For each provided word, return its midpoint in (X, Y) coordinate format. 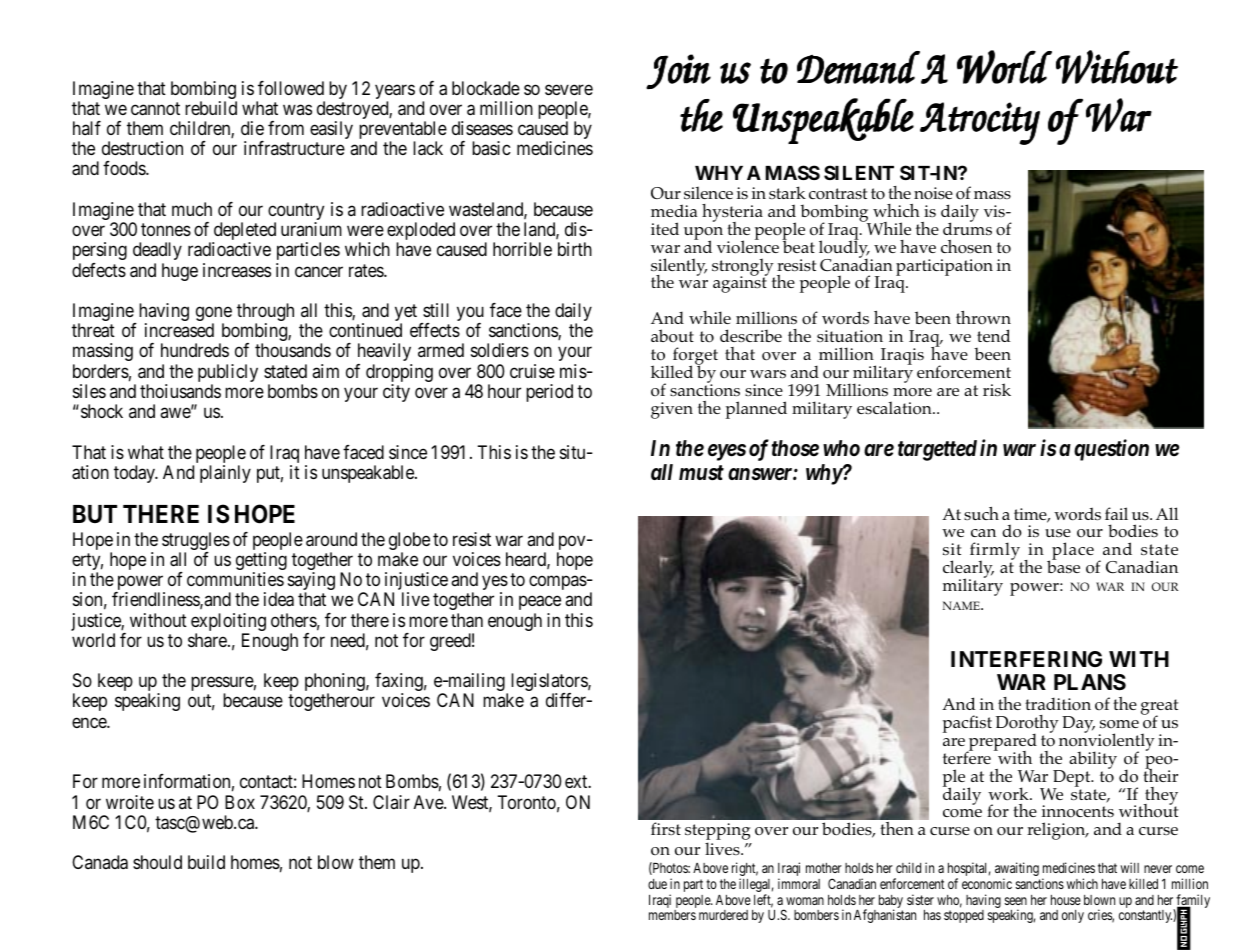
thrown (983, 317)
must (701, 473)
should (157, 862)
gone (214, 315)
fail (1116, 513)
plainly (225, 474)
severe (569, 89)
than (467, 620)
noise (933, 193)
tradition (1058, 704)
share (208, 640)
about (672, 335)
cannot (155, 109)
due (657, 884)
